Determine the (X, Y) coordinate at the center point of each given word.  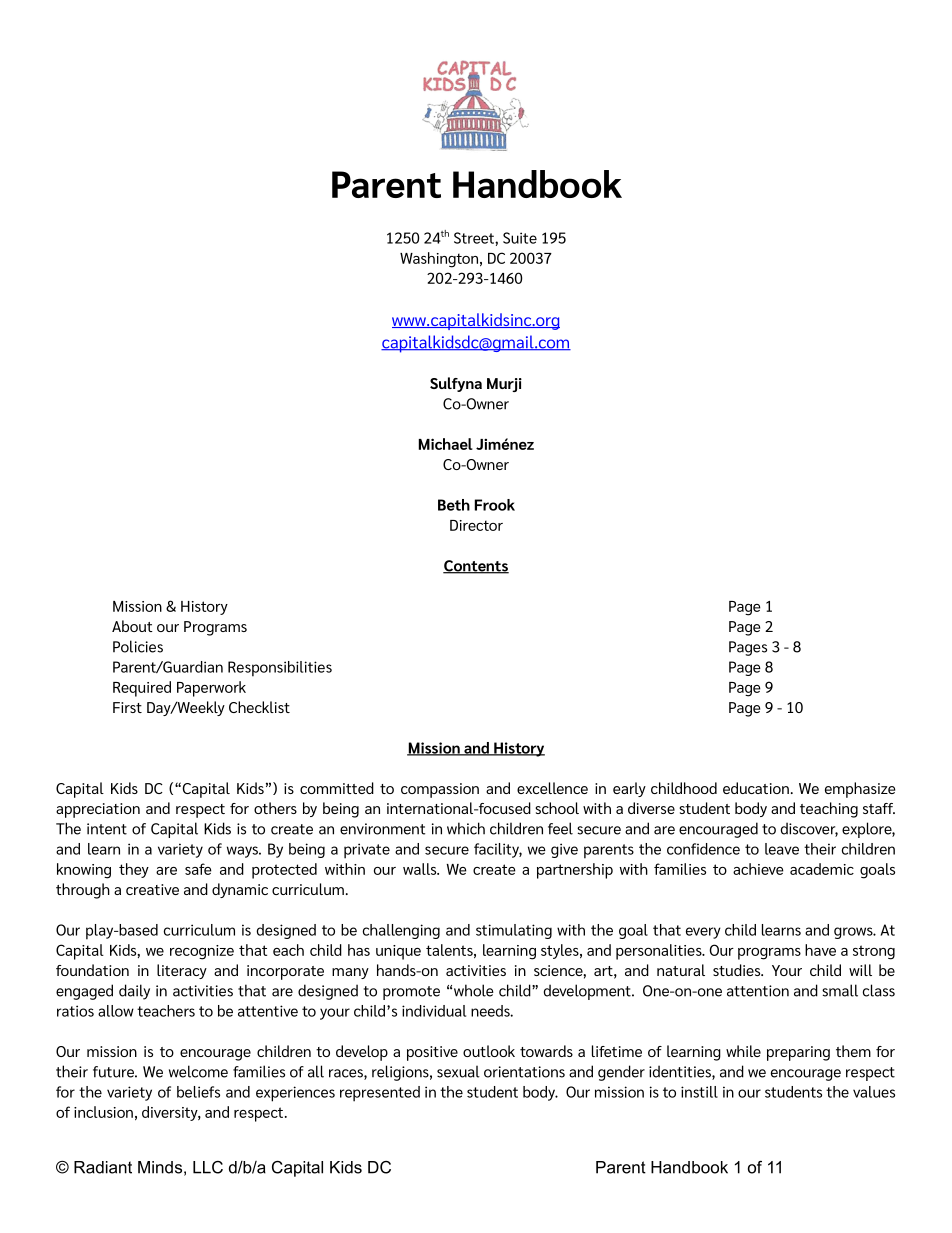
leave (782, 849)
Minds (160, 1167)
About (132, 626)
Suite (520, 238)
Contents (476, 567)
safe (198, 869)
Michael (446, 444)
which (466, 828)
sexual (458, 1071)
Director (476, 525)
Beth (454, 505)
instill (699, 1092)
